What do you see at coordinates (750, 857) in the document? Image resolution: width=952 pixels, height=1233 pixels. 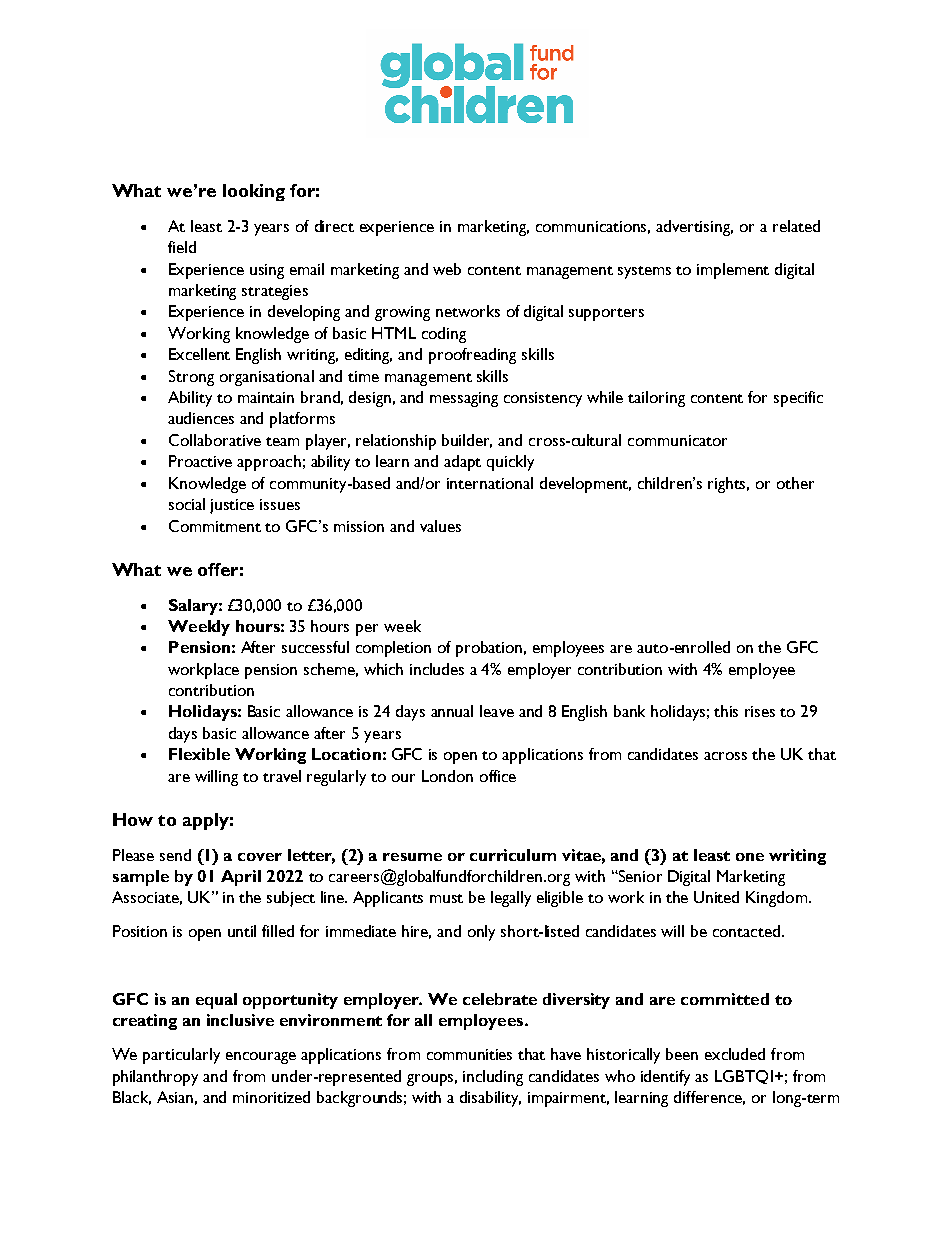 I see `one` at bounding box center [750, 857].
